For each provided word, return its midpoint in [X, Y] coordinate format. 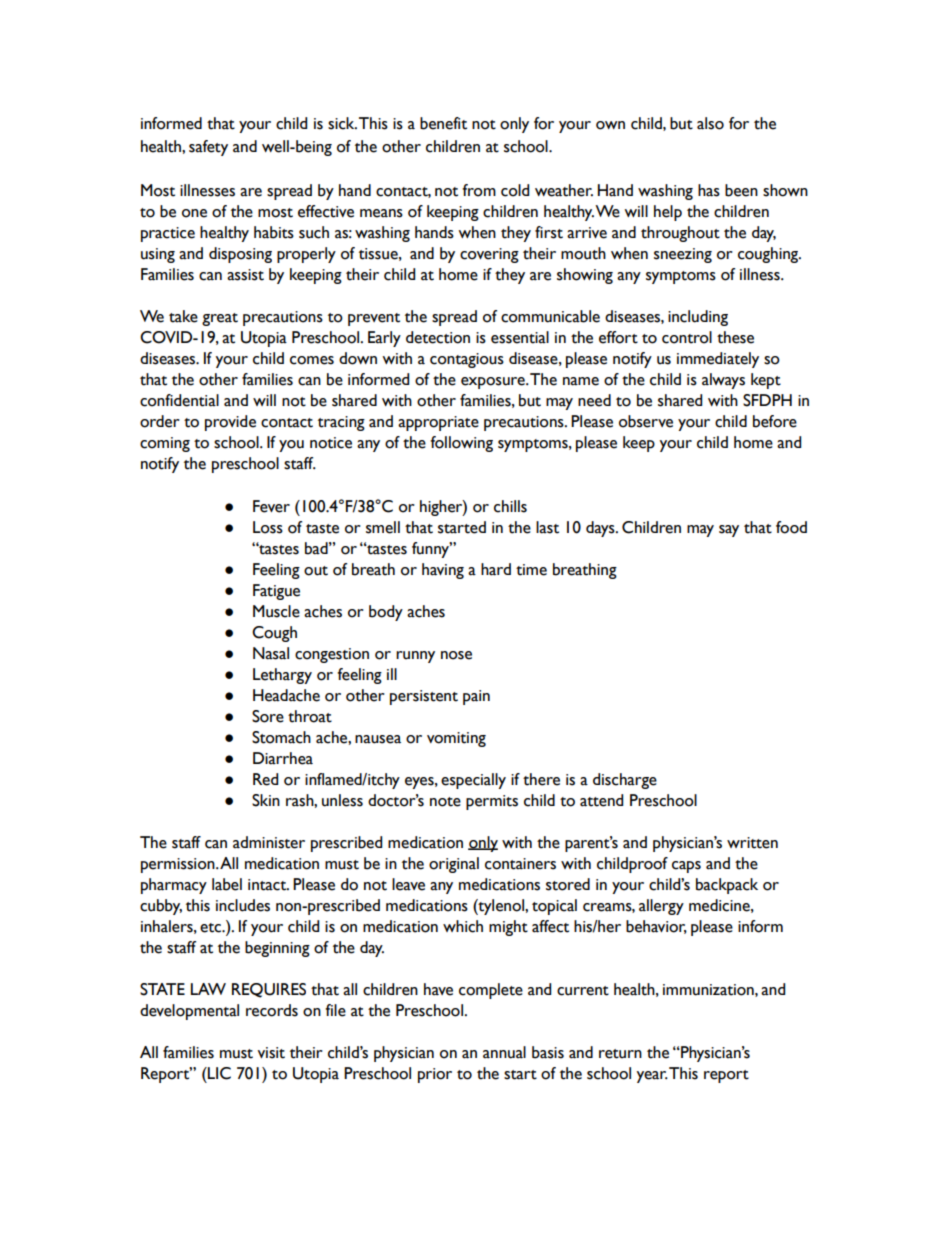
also [710, 123]
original [454, 865]
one [194, 213]
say [729, 531]
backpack [727, 886]
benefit [443, 123]
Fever [271, 506]
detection [438, 337]
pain [476, 697]
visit [271, 1053]
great [220, 319]
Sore [268, 716]
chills [510, 506]
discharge [625, 781]
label [227, 884]
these [735, 337]
